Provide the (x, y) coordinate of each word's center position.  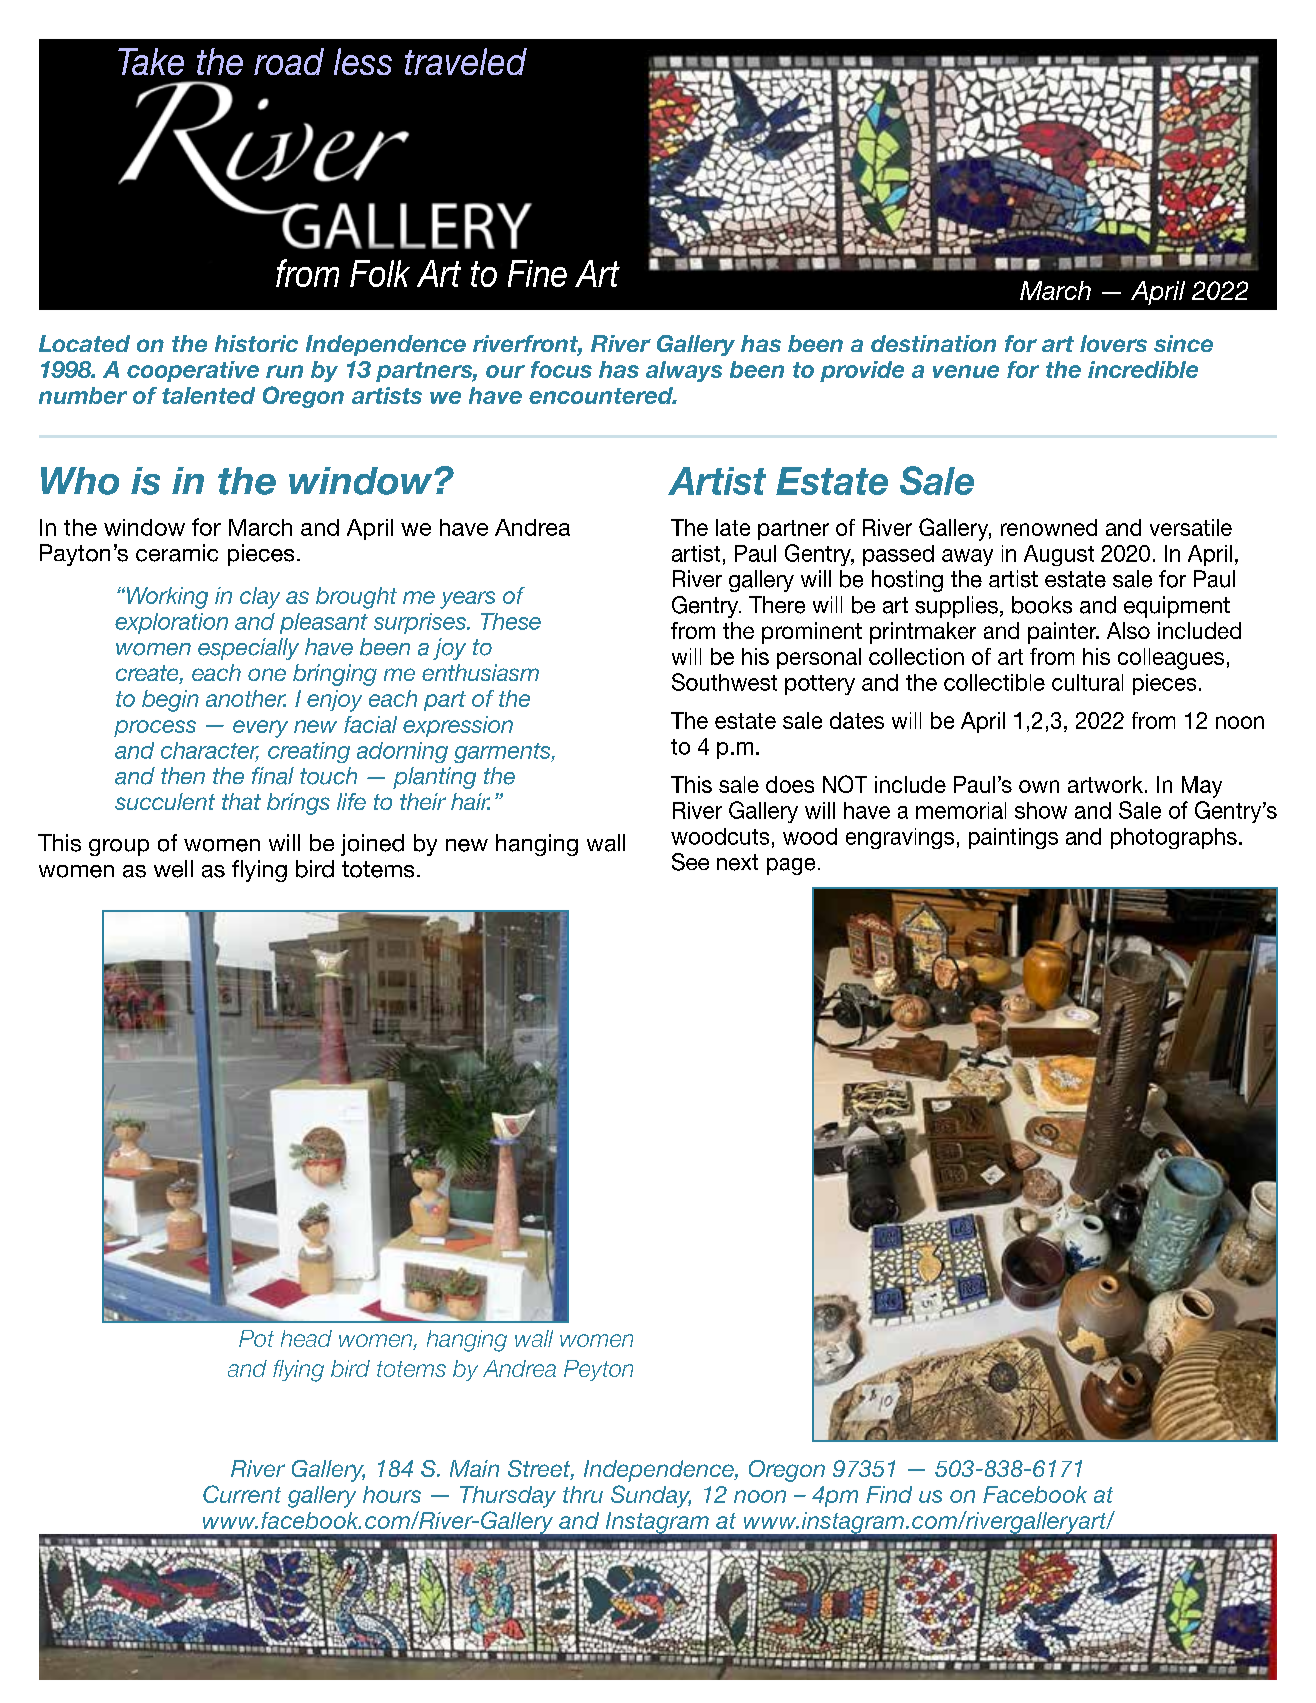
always (684, 371)
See (690, 862)
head (306, 1338)
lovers (1113, 343)
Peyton (598, 1370)
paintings (1013, 838)
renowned (1049, 527)
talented (208, 395)
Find (889, 1494)
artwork (1105, 784)
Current (242, 1494)
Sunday (651, 1496)
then (183, 775)
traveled (466, 61)
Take (151, 61)
